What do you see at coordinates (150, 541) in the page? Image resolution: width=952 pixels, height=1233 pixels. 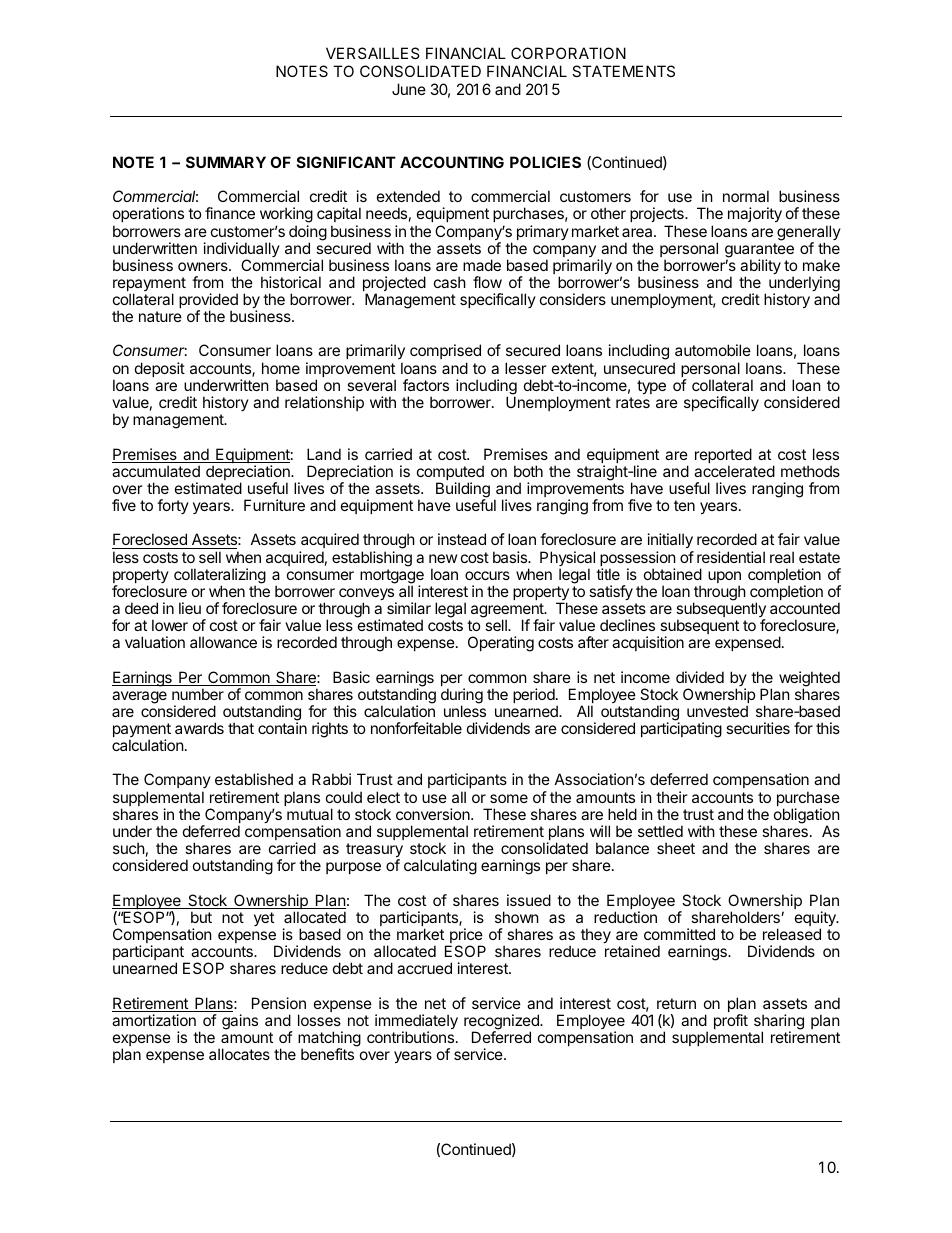 I see `Foreclosed` at bounding box center [150, 541].
